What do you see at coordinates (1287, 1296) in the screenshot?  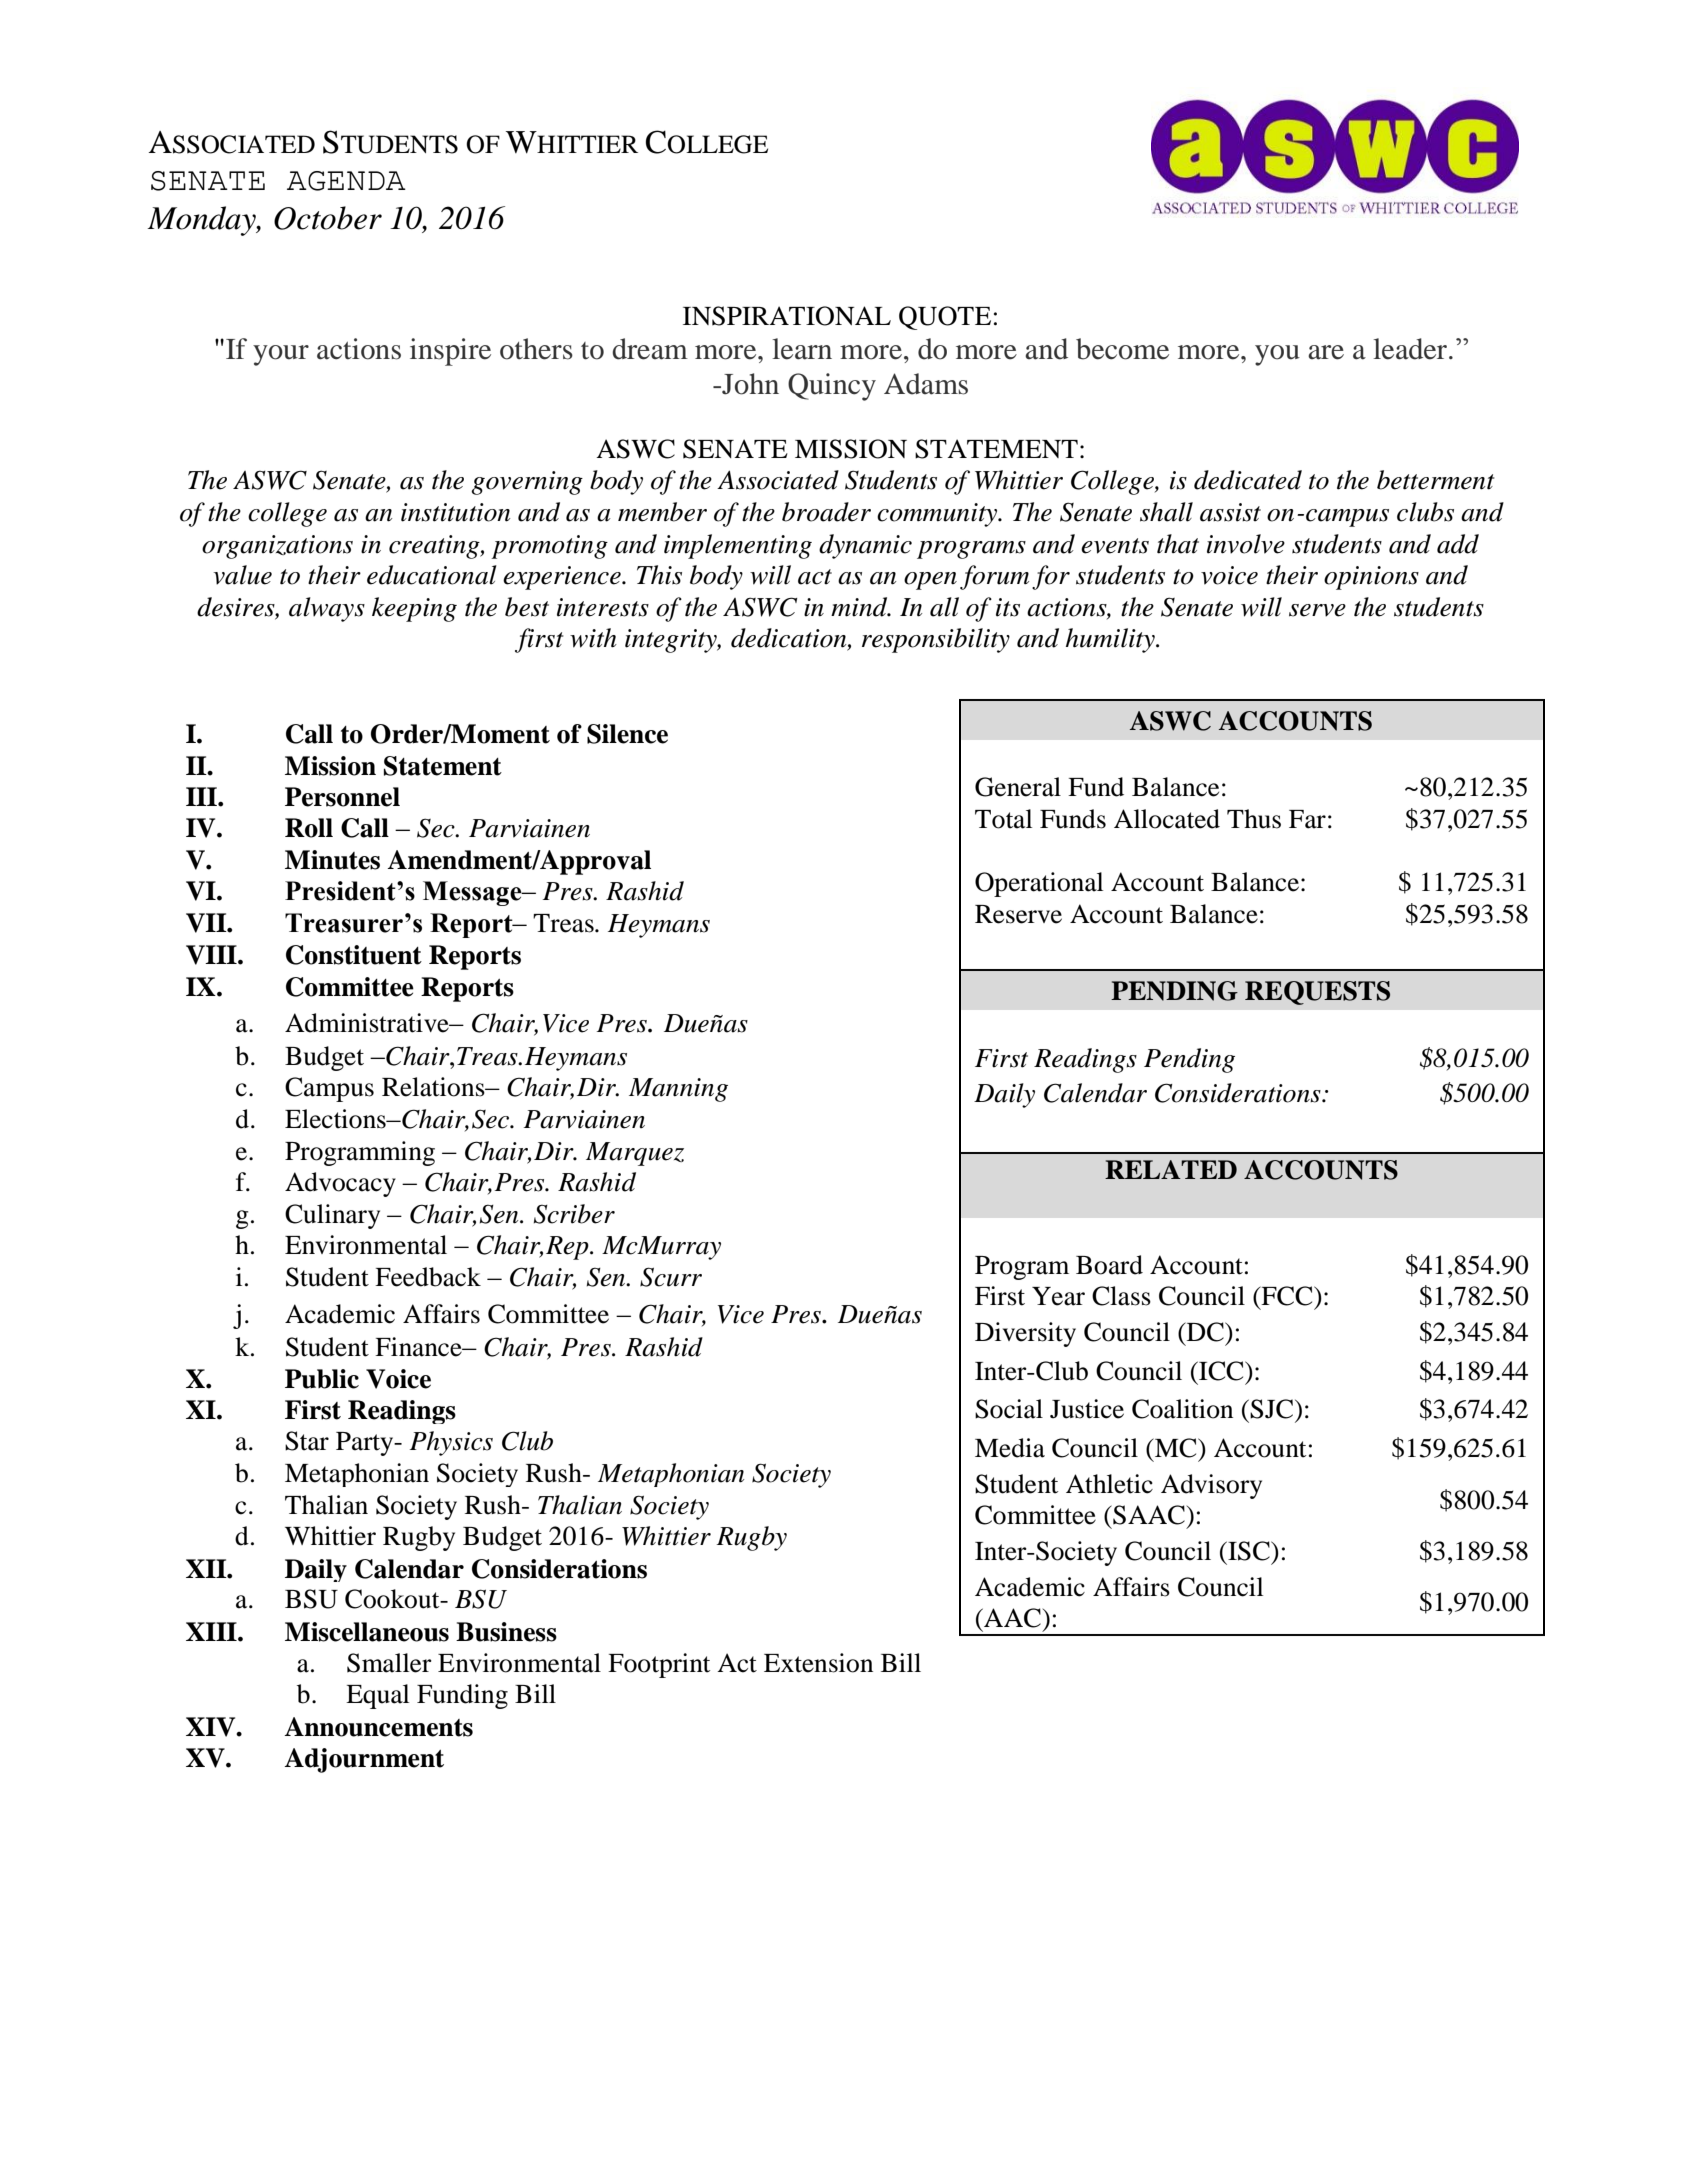 I see `FCC` at bounding box center [1287, 1296].
